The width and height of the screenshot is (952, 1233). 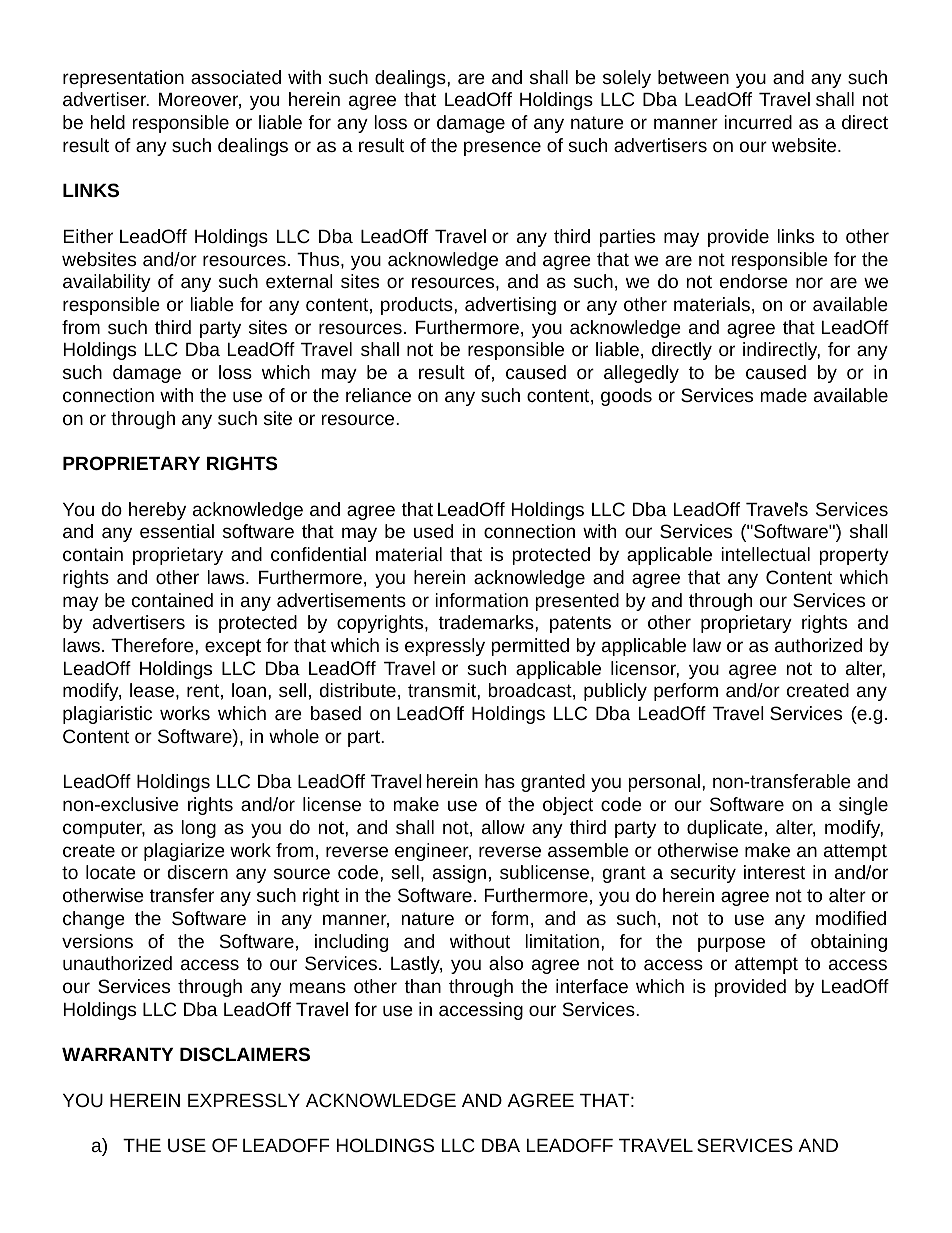 What do you see at coordinates (725, 829) in the screenshot?
I see `duplicate` at bounding box center [725, 829].
